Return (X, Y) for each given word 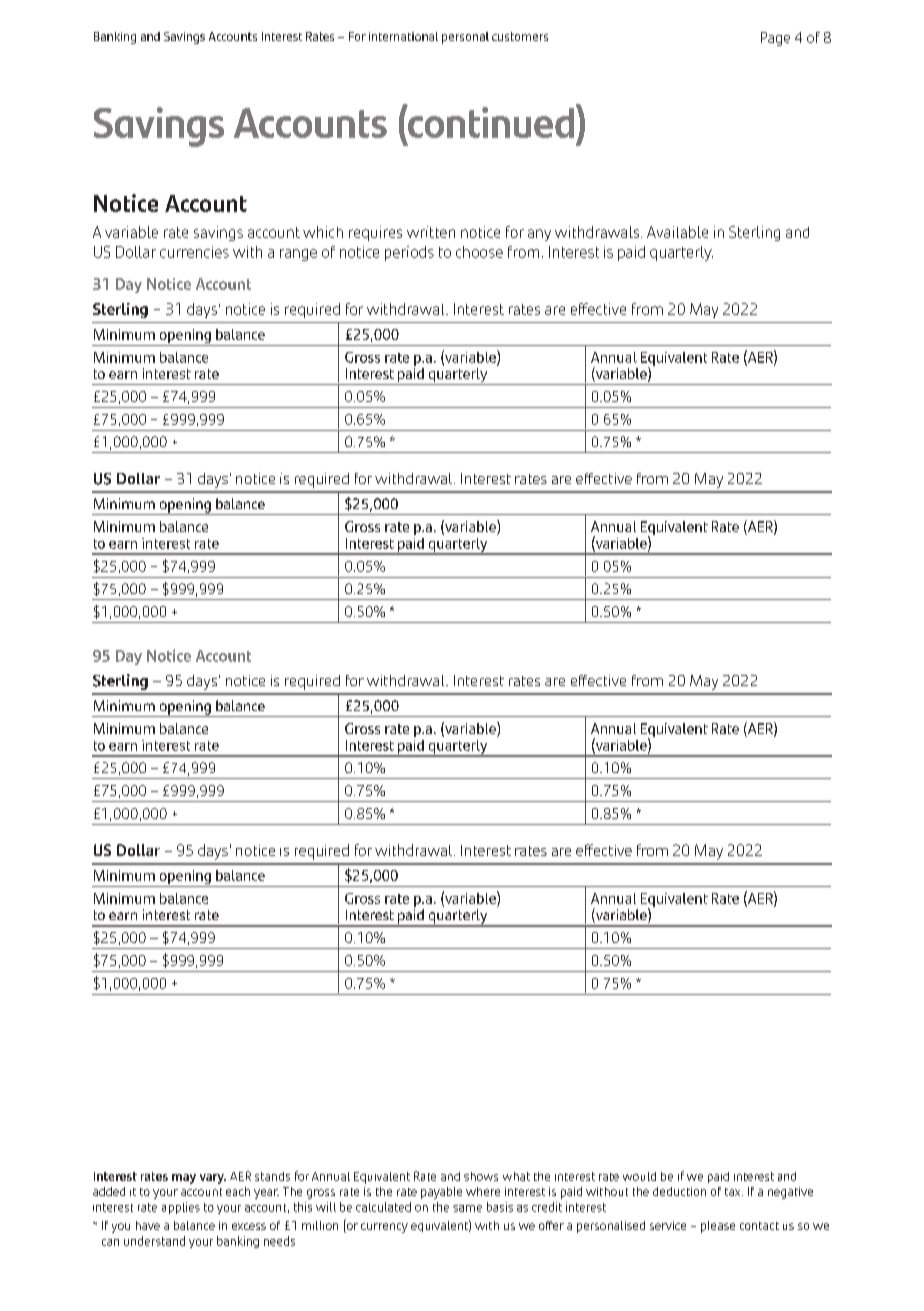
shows (481, 1176)
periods (409, 253)
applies (181, 1208)
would (639, 1176)
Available (677, 232)
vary (213, 1179)
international (403, 36)
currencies (194, 252)
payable (441, 1193)
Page (775, 39)
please (718, 1227)
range (298, 255)
